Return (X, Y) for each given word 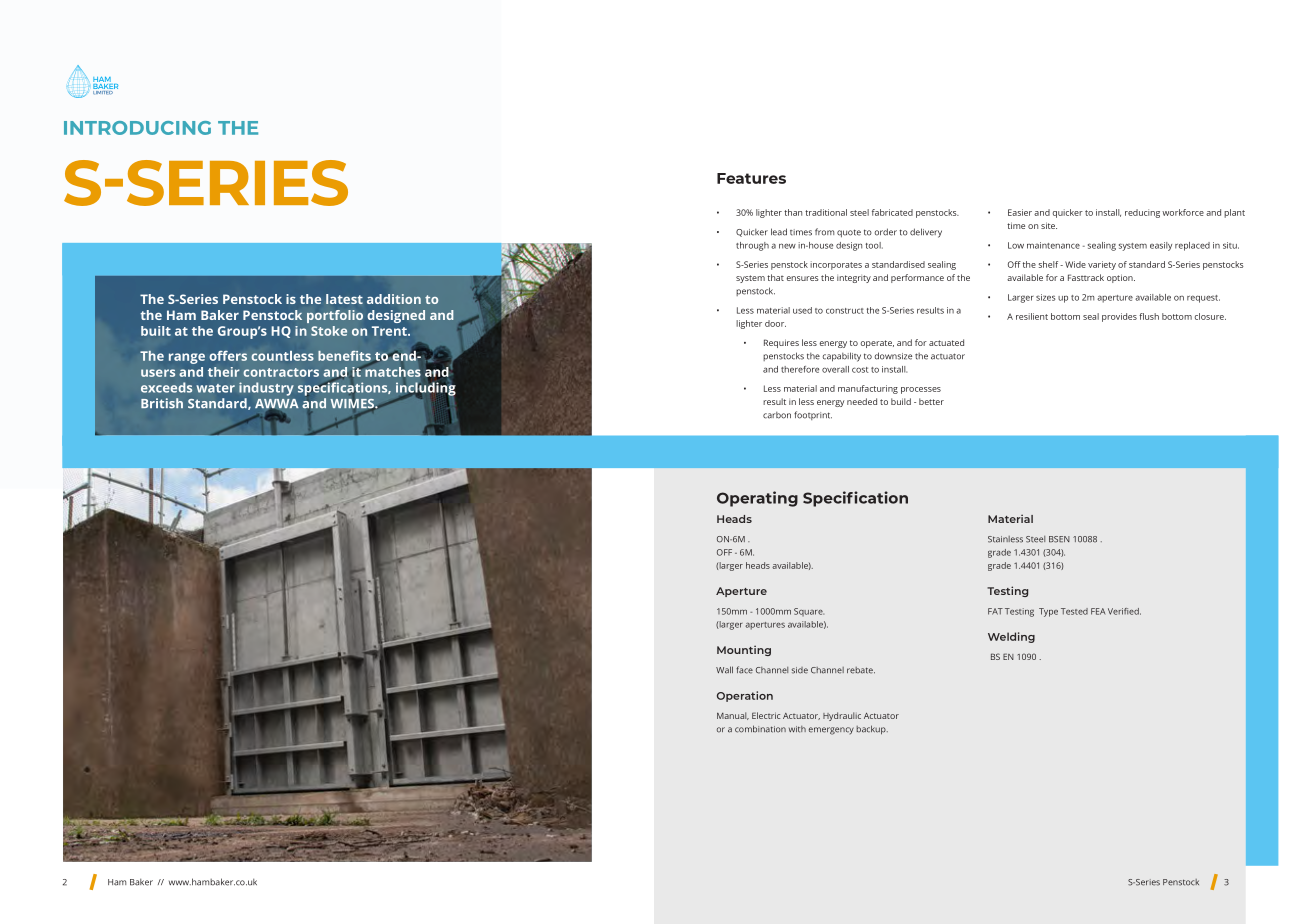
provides (1119, 317)
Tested (1074, 611)
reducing (1142, 213)
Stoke (329, 331)
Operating (757, 499)
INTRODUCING (137, 128)
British (162, 403)
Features (751, 178)
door (775, 323)
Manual (733, 716)
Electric (766, 715)
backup (872, 730)
